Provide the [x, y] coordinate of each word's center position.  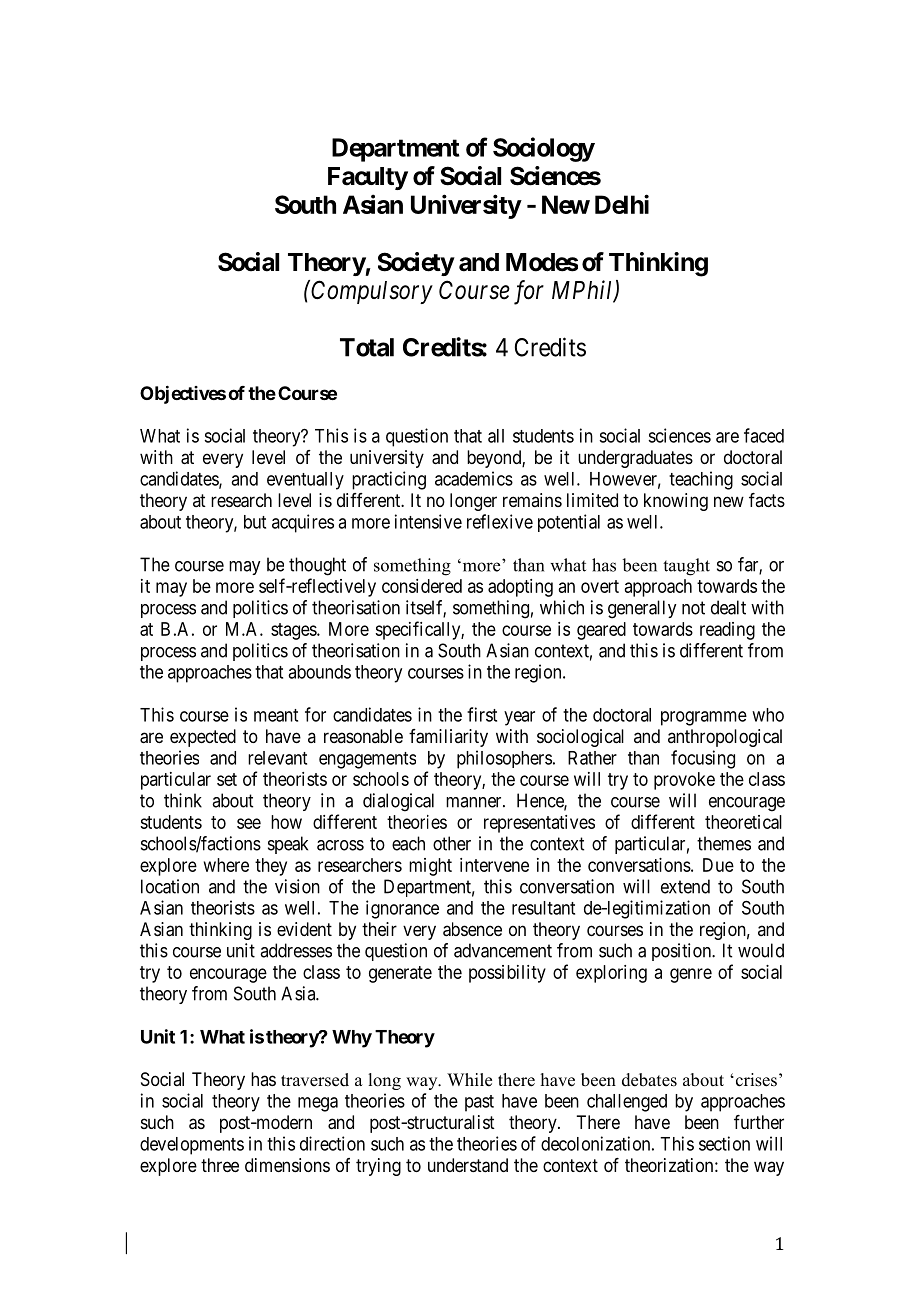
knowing [676, 502]
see [249, 823]
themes [724, 843]
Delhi [622, 204]
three [220, 1165]
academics [474, 478]
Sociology [544, 149]
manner [475, 802]
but [255, 522]
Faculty [368, 178]
